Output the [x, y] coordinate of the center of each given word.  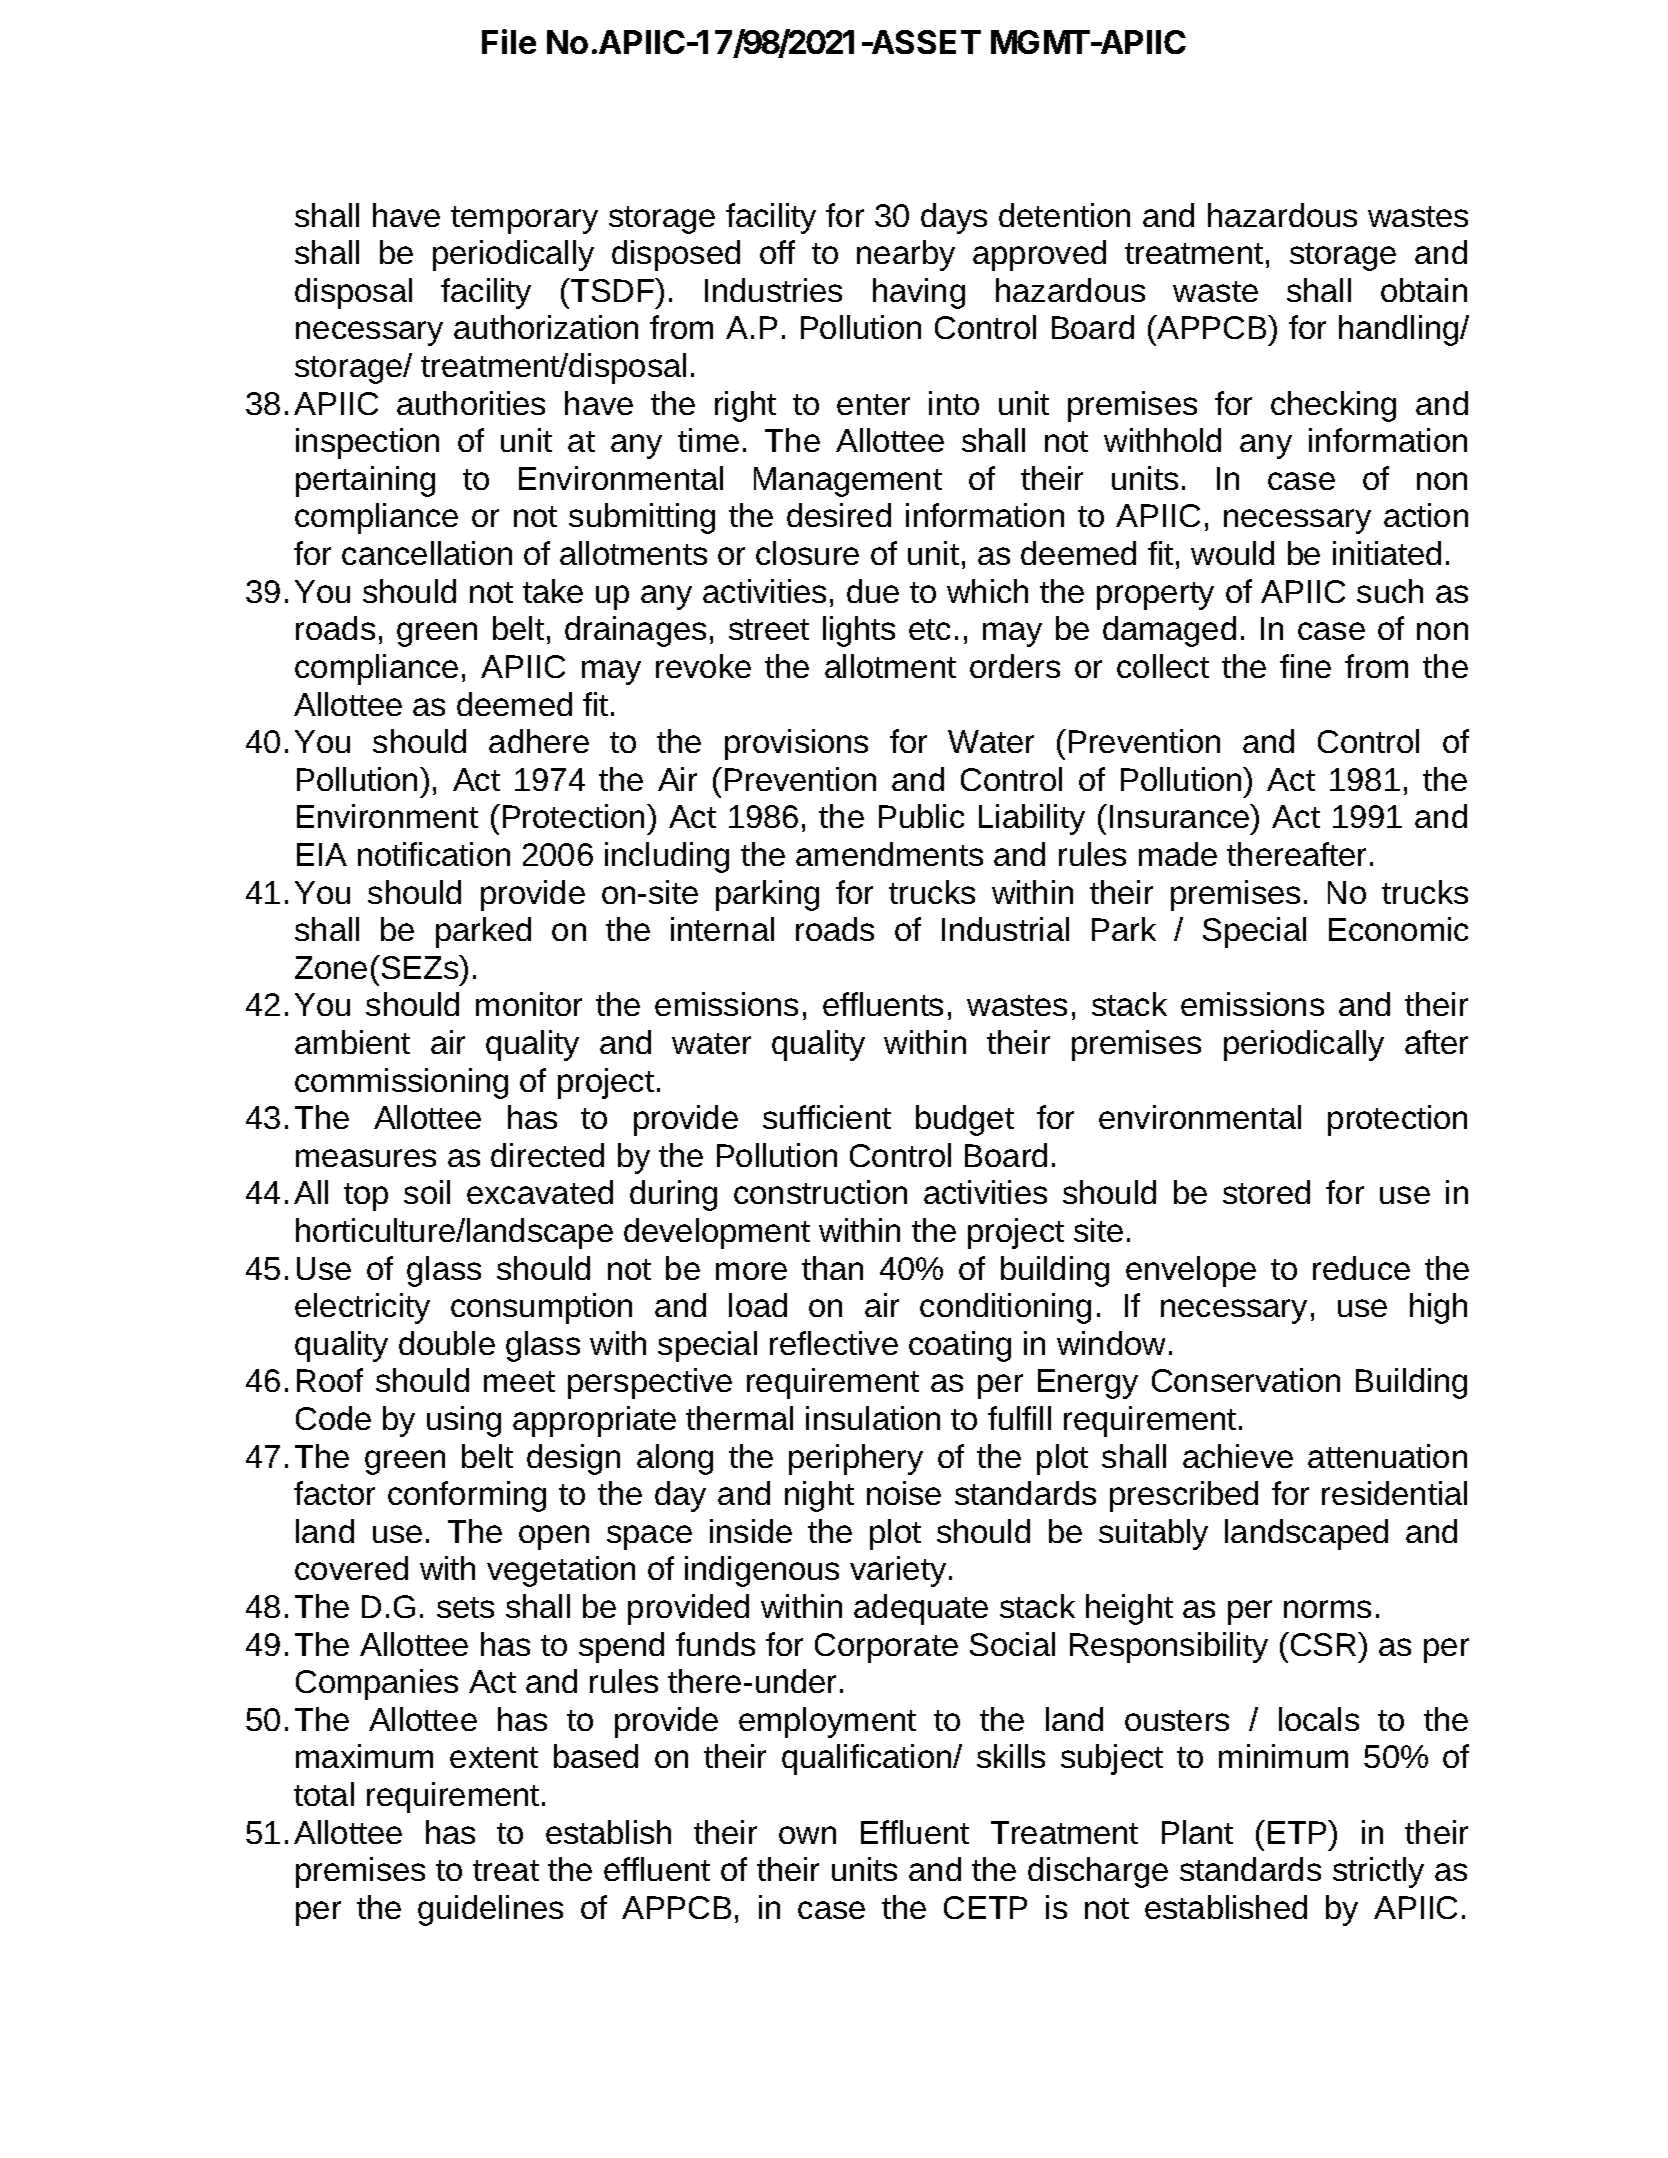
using [464, 1421]
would [1232, 553]
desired [839, 515]
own [807, 1835]
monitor [529, 1004]
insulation [873, 1418]
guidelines [490, 1910]
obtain [1424, 290]
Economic [1398, 929]
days [954, 218]
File [509, 41]
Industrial [1005, 929]
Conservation [1246, 1380]
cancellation [427, 553]
